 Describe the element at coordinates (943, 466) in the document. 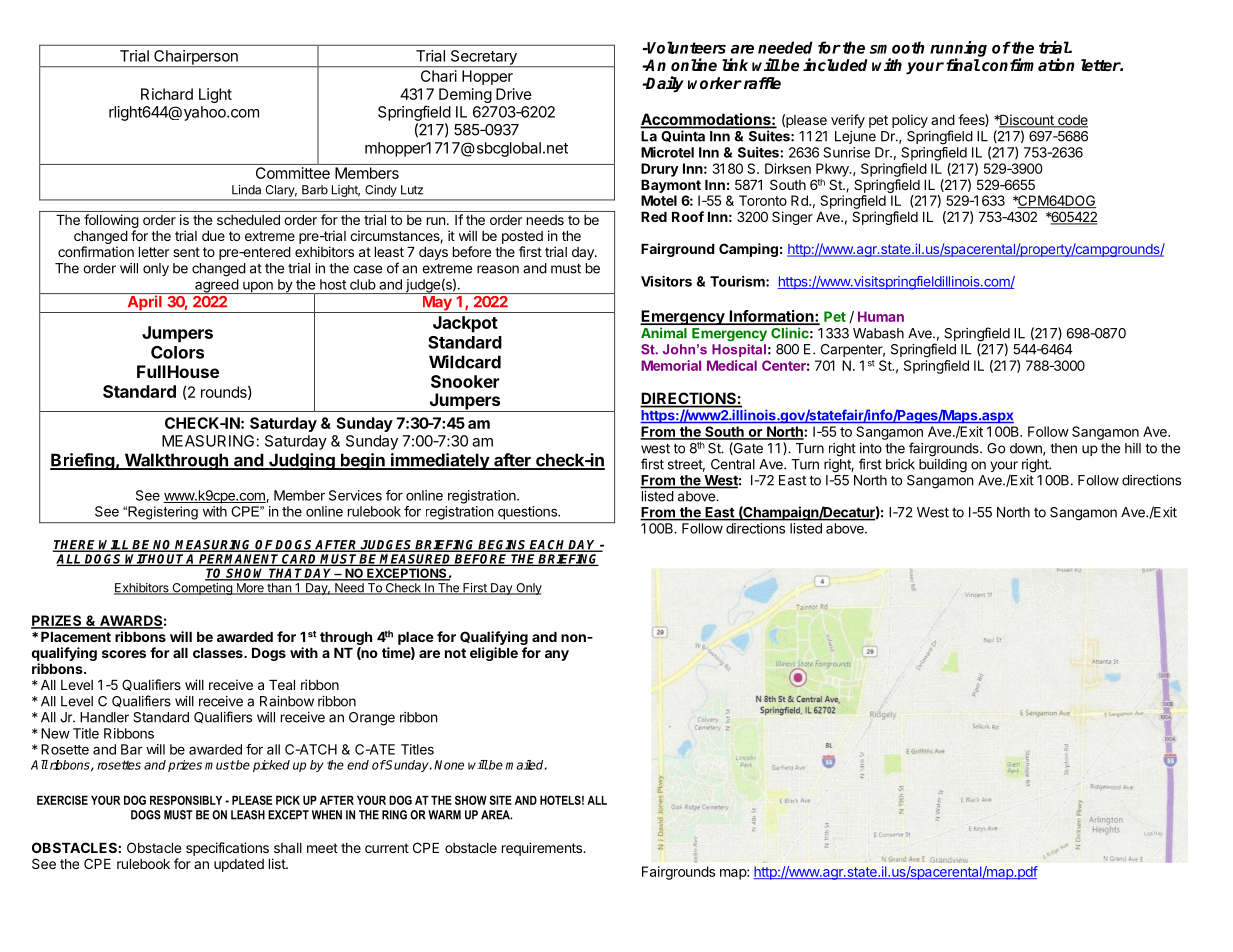

I see `building` at that location.
